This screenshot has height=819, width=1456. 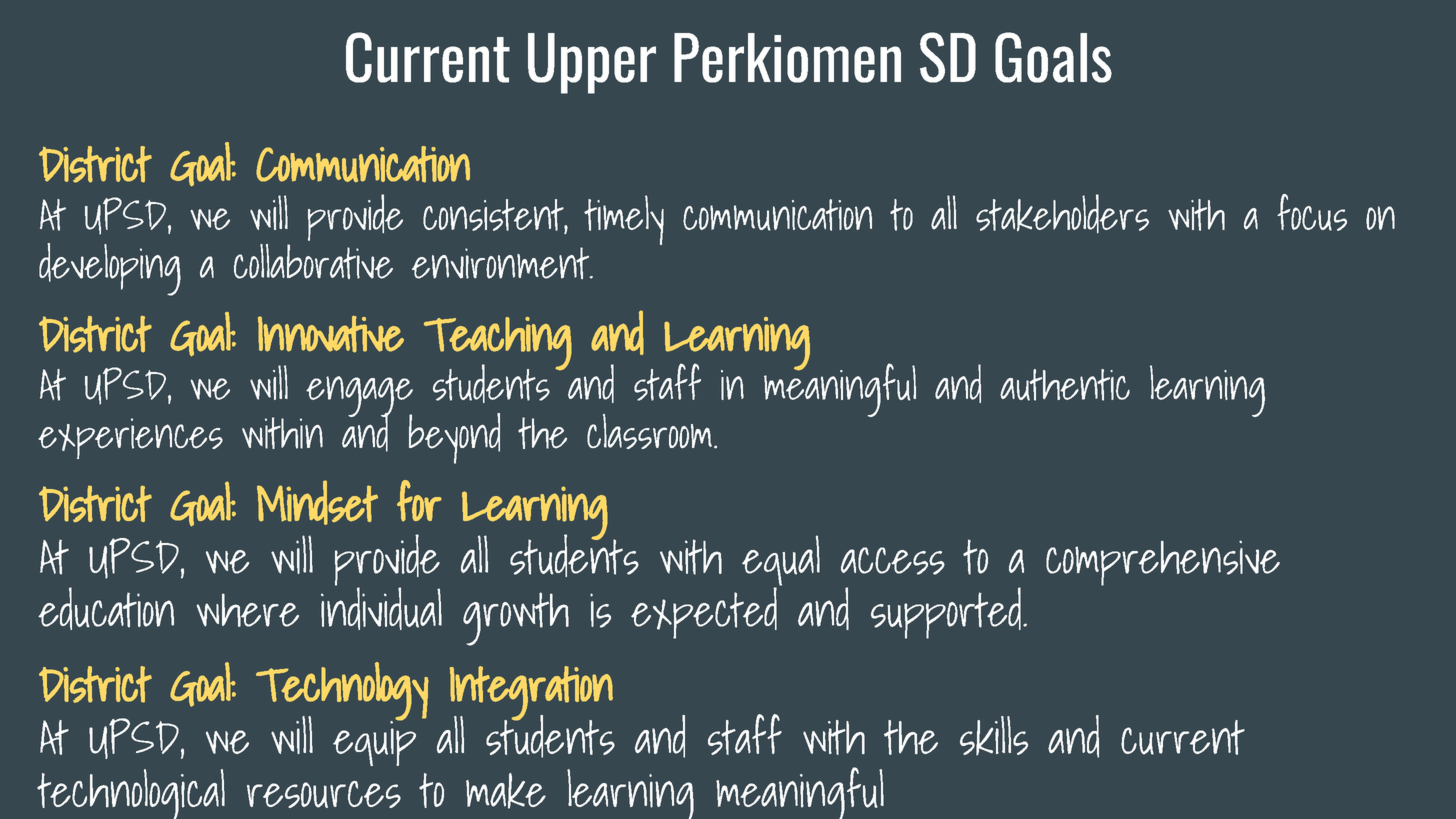 What do you see at coordinates (324, 794) in the screenshot?
I see `resources` at bounding box center [324, 794].
